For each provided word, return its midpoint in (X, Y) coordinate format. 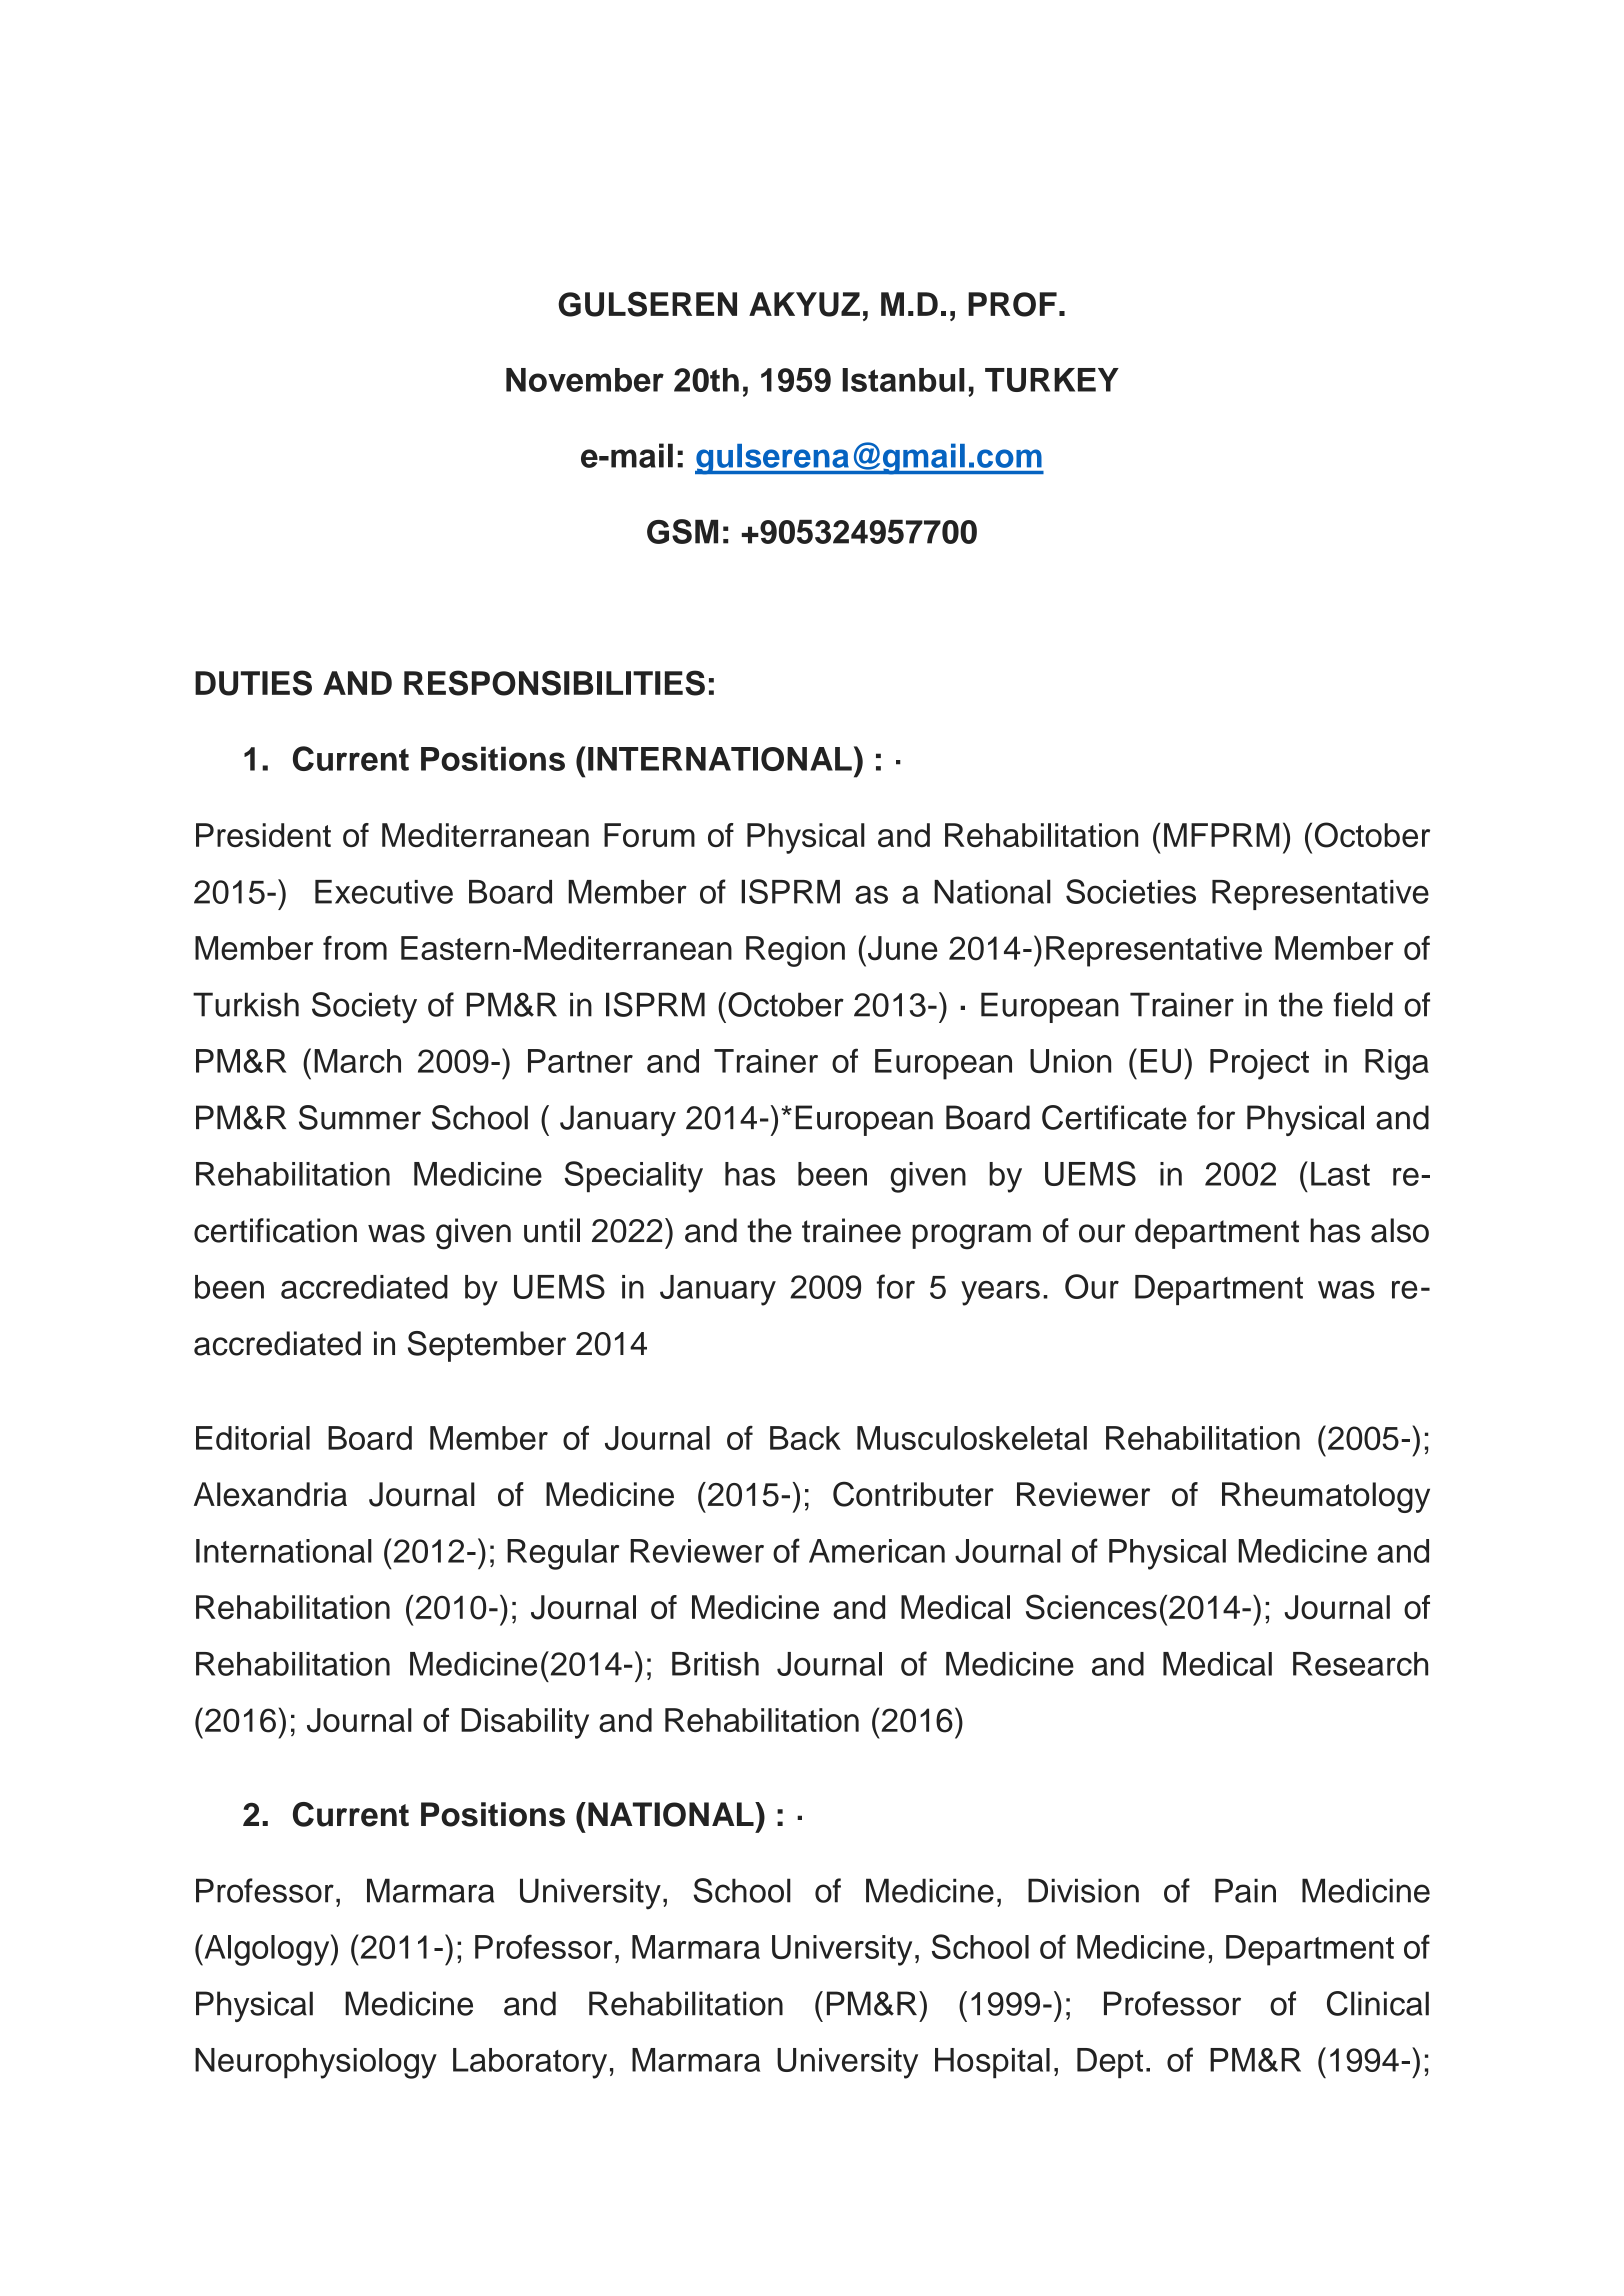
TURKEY (1052, 380)
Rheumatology (1326, 1497)
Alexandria (270, 1494)
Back (805, 1438)
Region (795, 951)
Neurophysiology (316, 2063)
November (585, 380)
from (355, 948)
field (1363, 1004)
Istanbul (903, 380)
